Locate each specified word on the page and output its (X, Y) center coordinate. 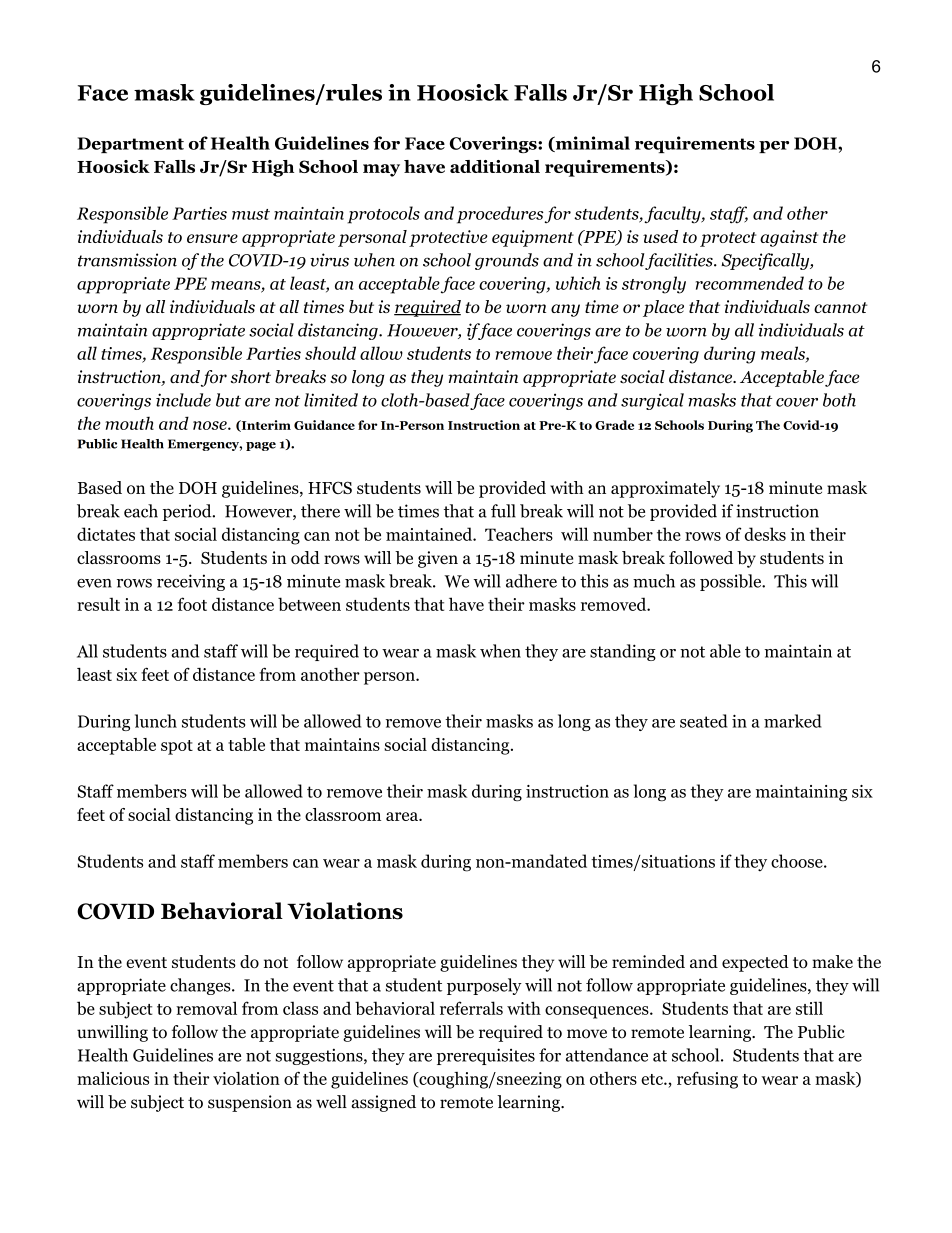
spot (177, 747)
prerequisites (486, 1056)
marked (793, 721)
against (789, 238)
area (403, 816)
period (188, 512)
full (503, 511)
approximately (665, 489)
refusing (707, 1080)
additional (495, 166)
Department (130, 145)
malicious (113, 1078)
